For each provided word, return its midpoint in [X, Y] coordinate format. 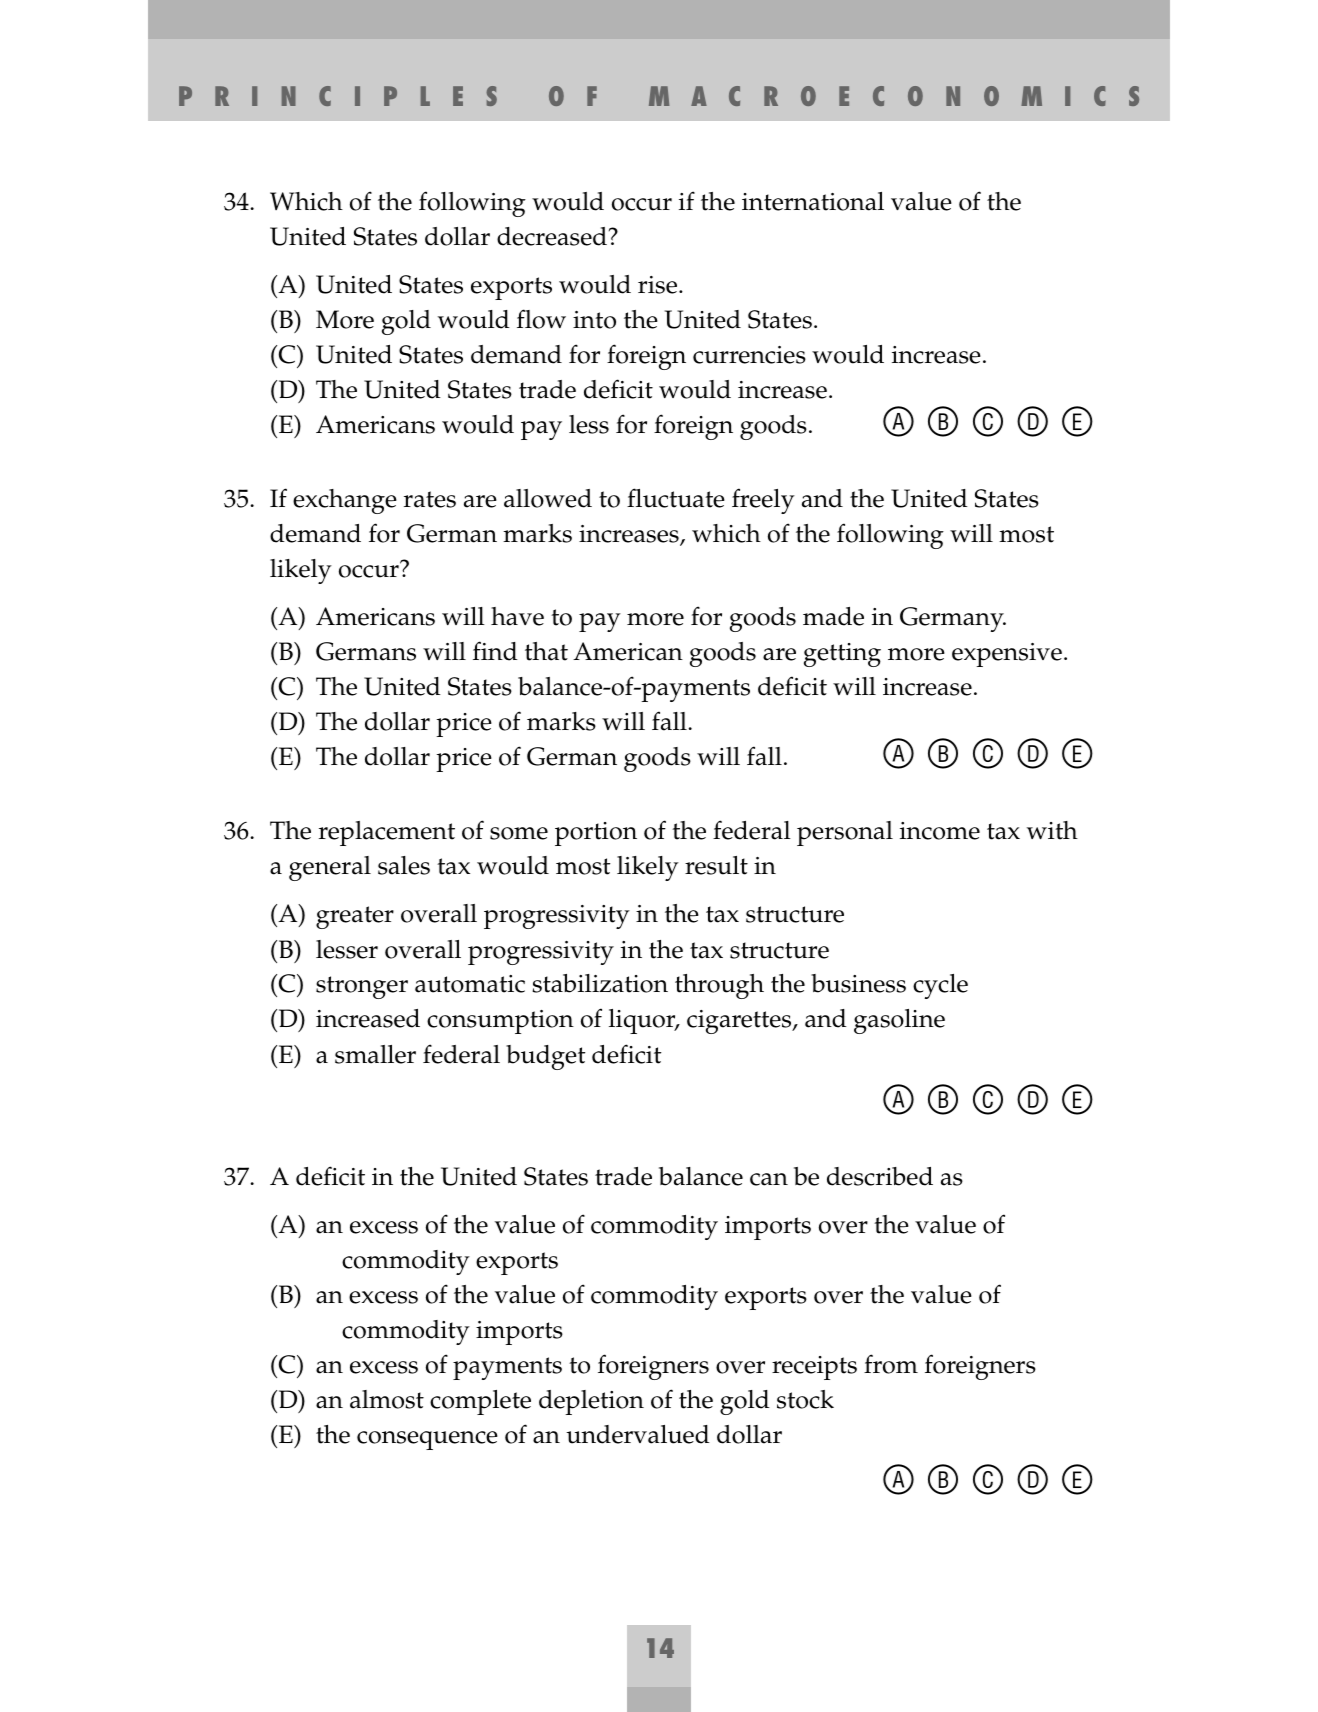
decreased [552, 236]
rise [659, 285]
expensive [1007, 655]
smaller [375, 1054]
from [891, 1364]
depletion [591, 1402]
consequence [427, 1440]
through [719, 986]
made [833, 616]
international [813, 201]
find [495, 651]
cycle [940, 986]
